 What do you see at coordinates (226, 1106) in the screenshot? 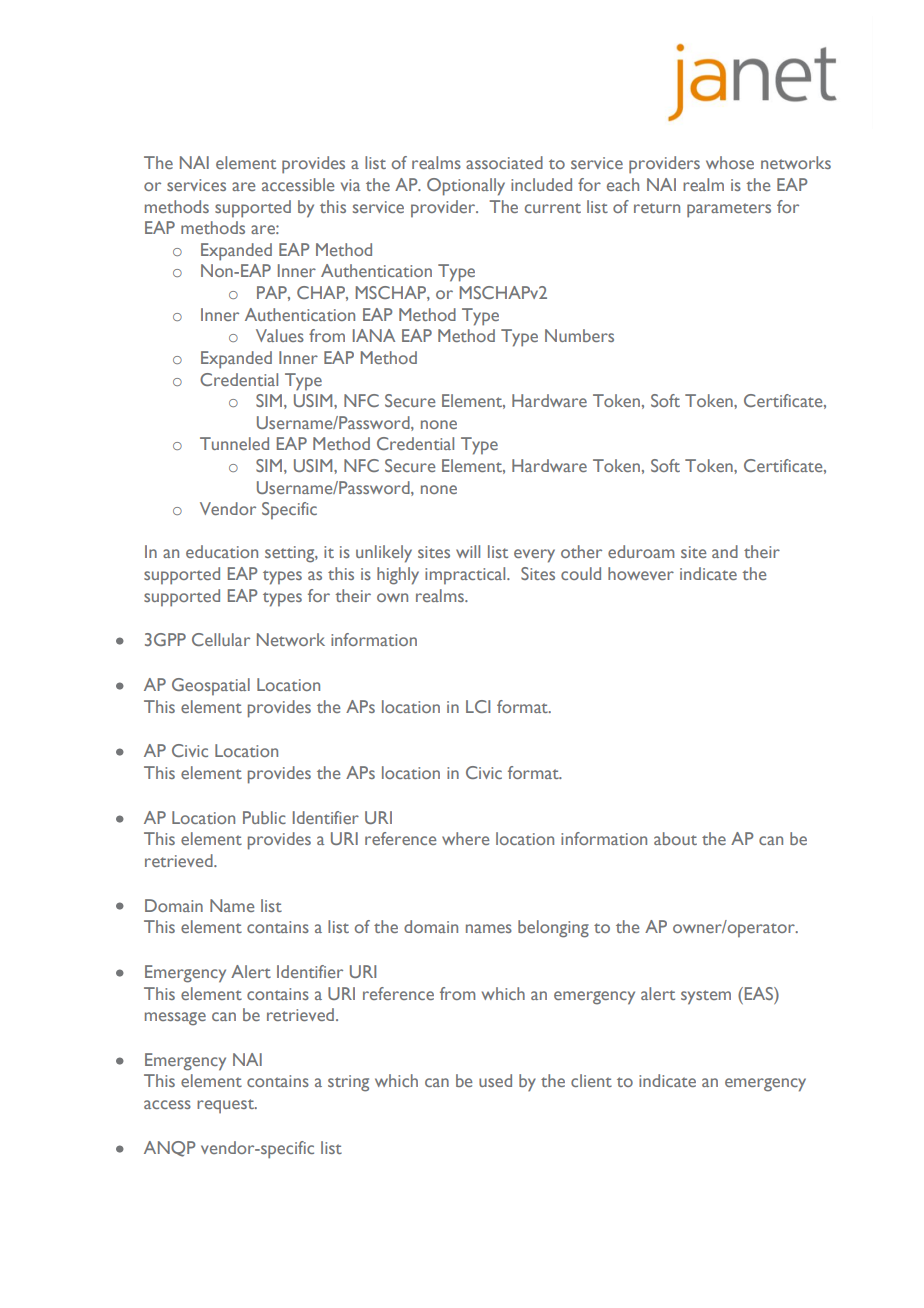
I see `request` at bounding box center [226, 1106].
